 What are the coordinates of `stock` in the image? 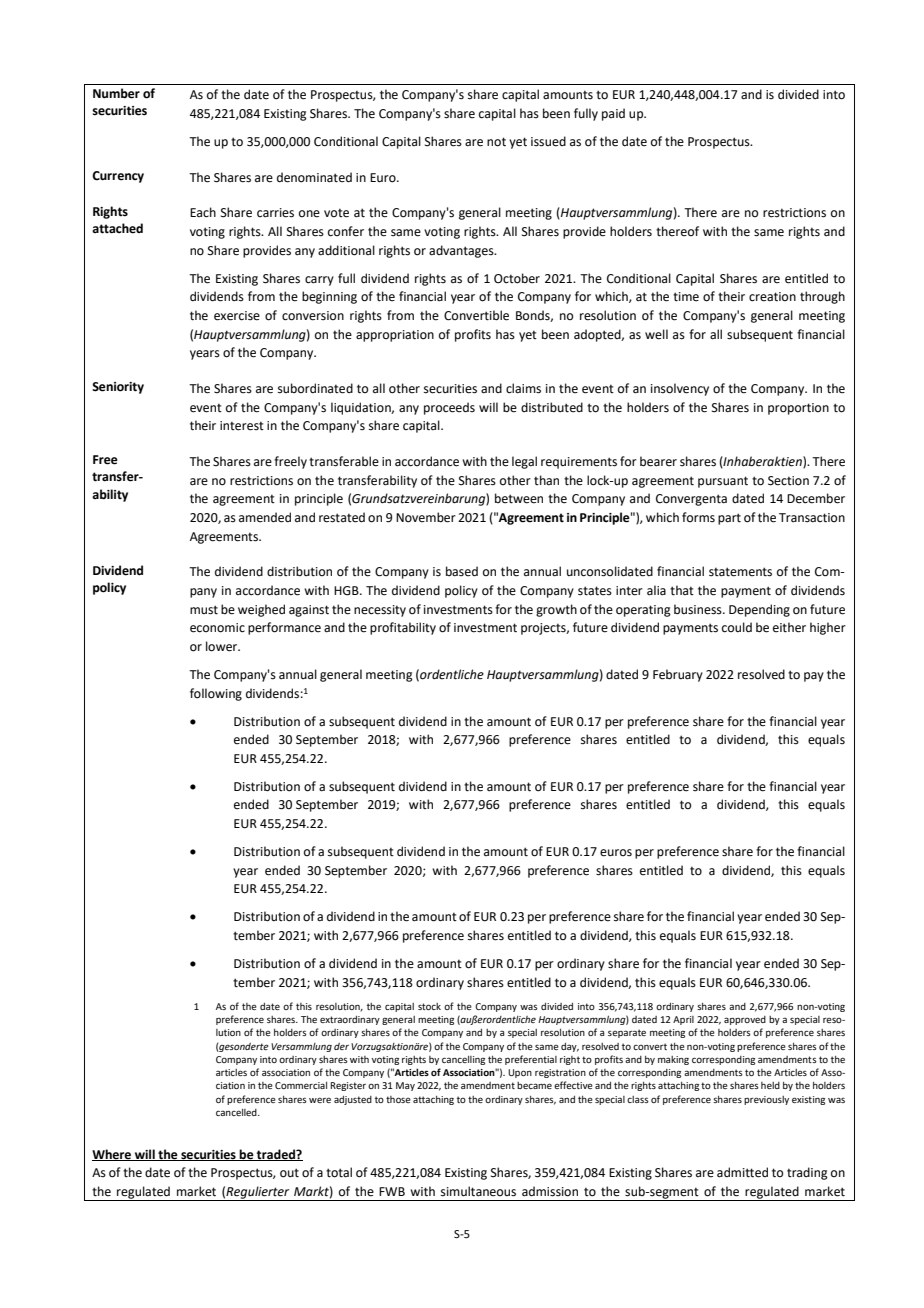 It's located at (429, 1006).
